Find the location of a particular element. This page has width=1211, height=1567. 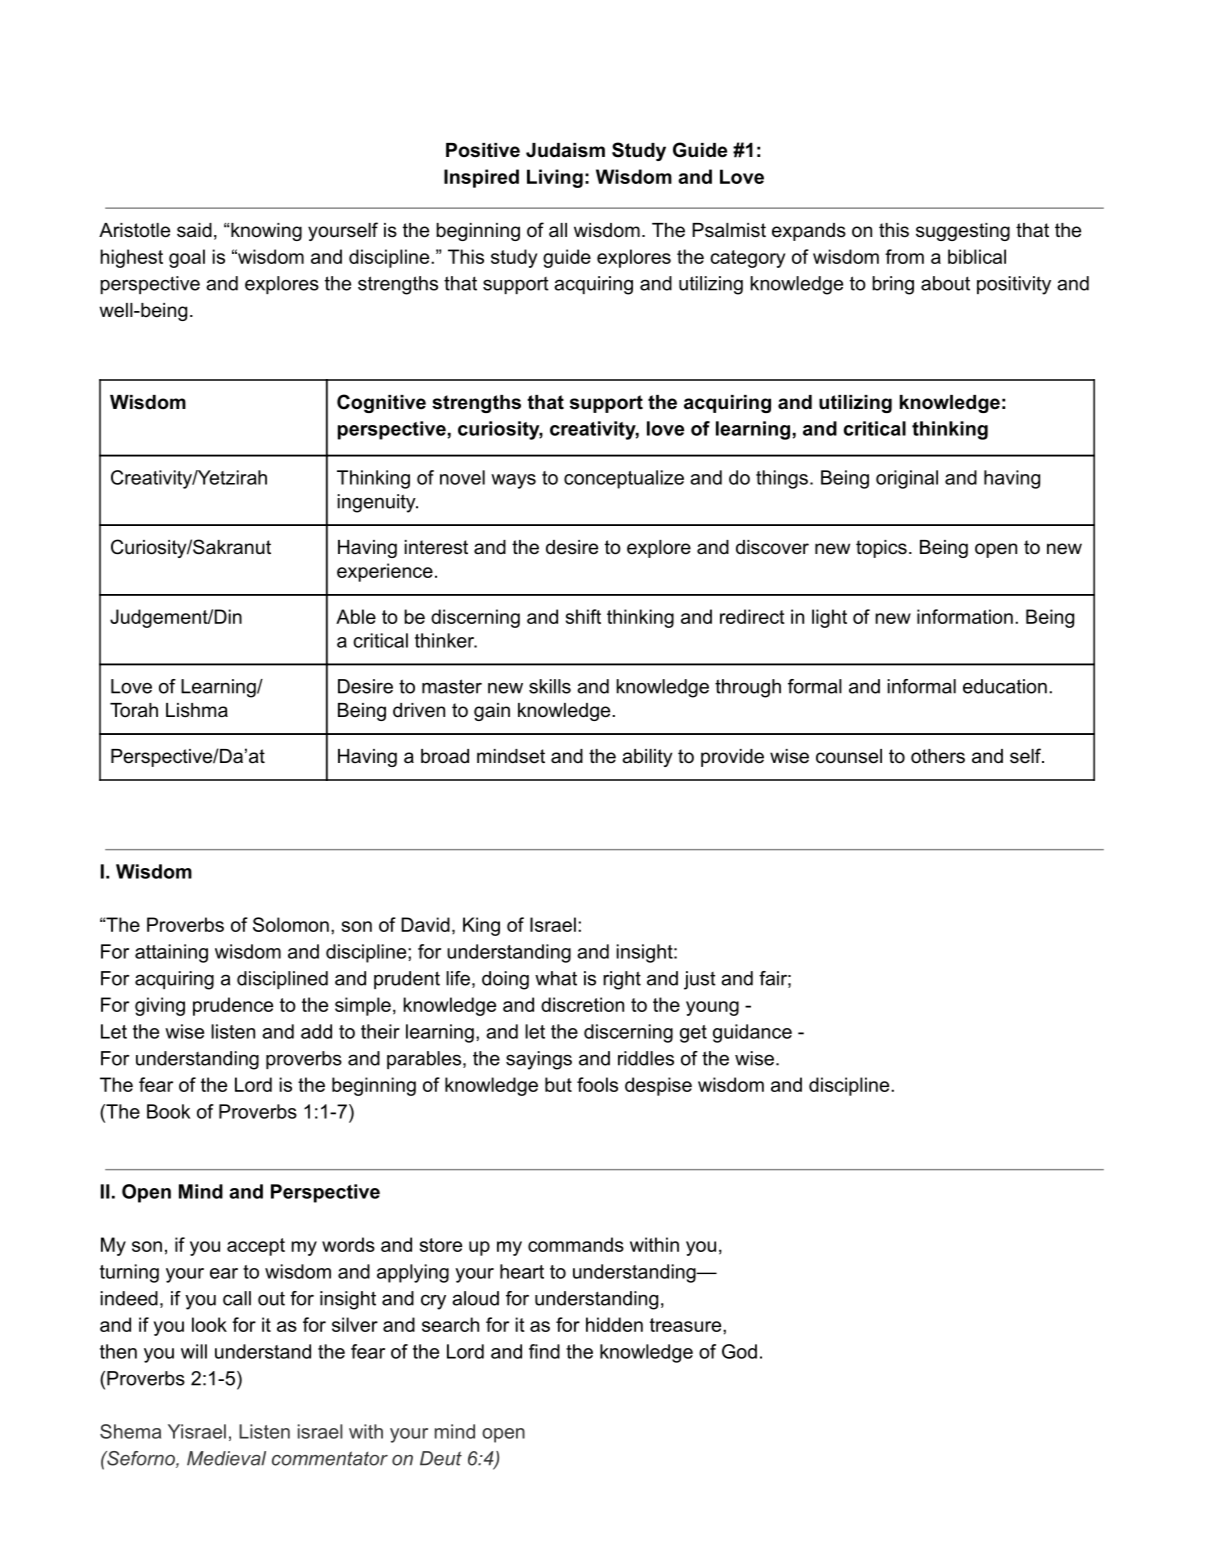

Living is located at coordinates (555, 178).
